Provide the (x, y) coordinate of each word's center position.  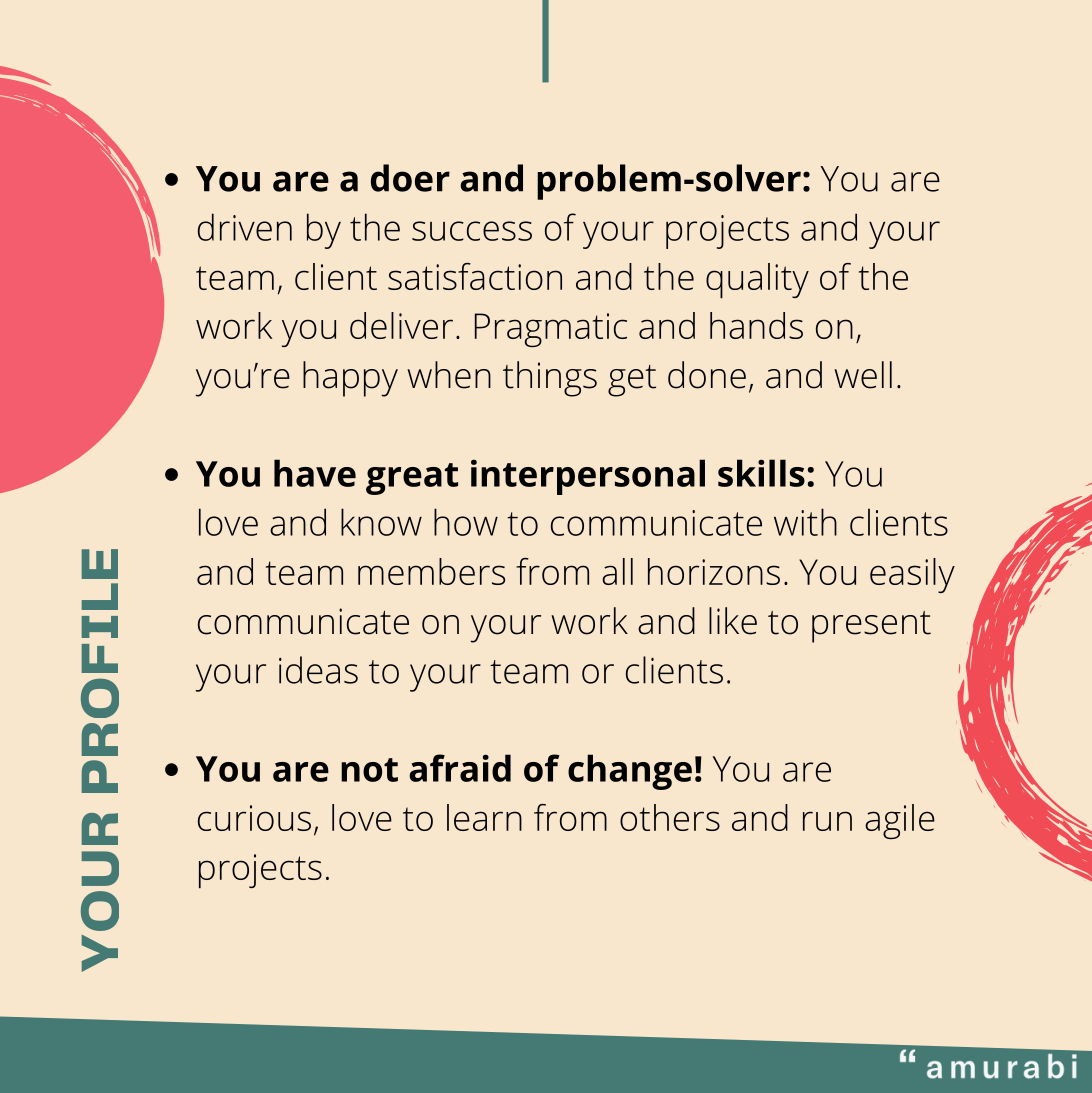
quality (757, 280)
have (315, 473)
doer (410, 178)
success (472, 231)
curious (254, 818)
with (805, 522)
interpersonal (588, 477)
